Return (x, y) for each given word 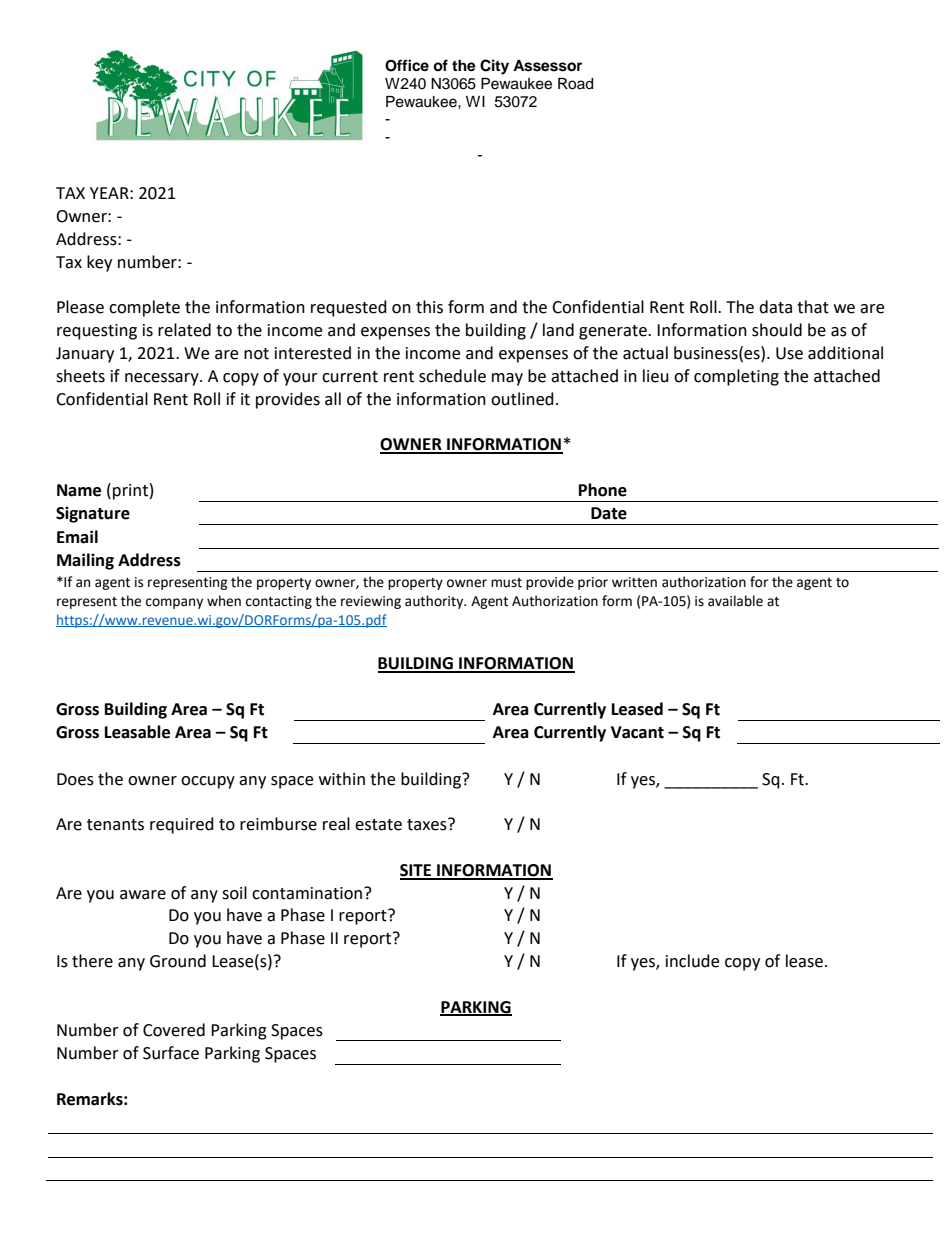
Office (407, 65)
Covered (174, 1030)
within (342, 779)
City (494, 67)
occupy (208, 782)
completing (736, 377)
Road (575, 84)
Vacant (637, 732)
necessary (163, 379)
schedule (452, 376)
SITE (417, 871)
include (692, 961)
